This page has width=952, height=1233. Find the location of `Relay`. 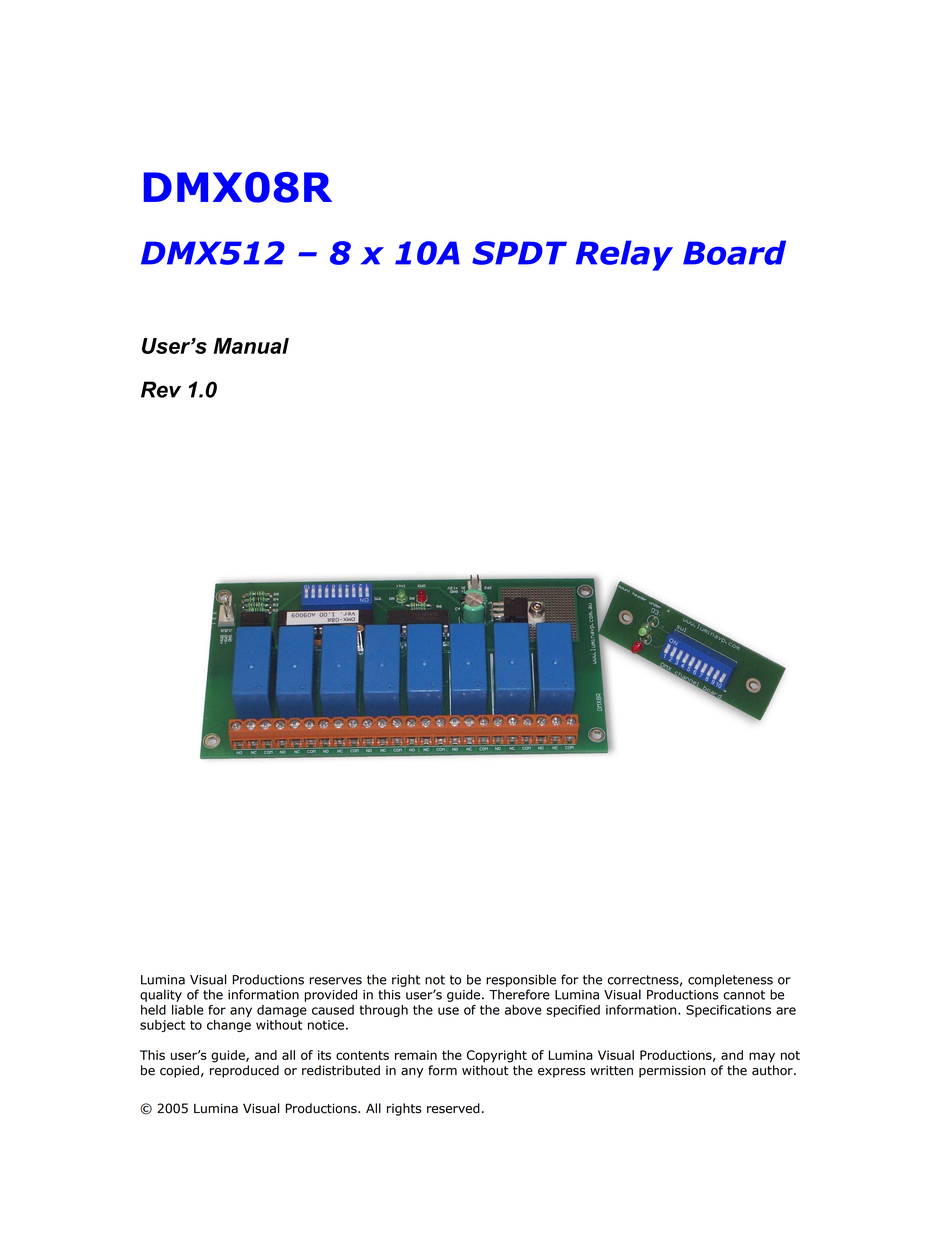

Relay is located at coordinates (624, 255).
